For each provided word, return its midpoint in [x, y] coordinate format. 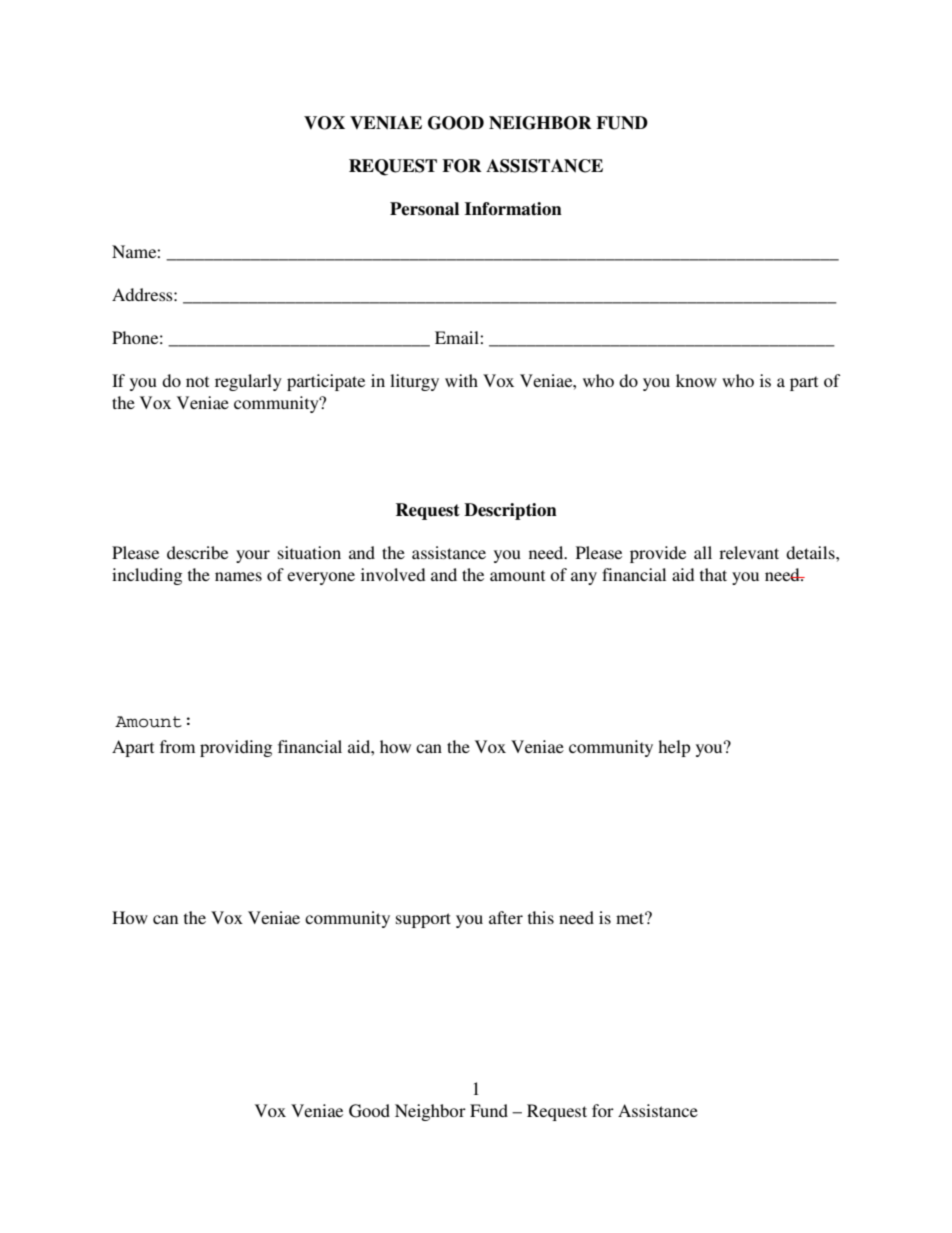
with [461, 380]
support [423, 920]
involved [393, 574]
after [506, 917]
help [674, 748]
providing [236, 748]
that [713, 574]
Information [513, 209]
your [253, 556]
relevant [749, 552]
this [541, 917]
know [696, 380]
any [584, 578]
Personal [424, 209]
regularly [248, 382]
